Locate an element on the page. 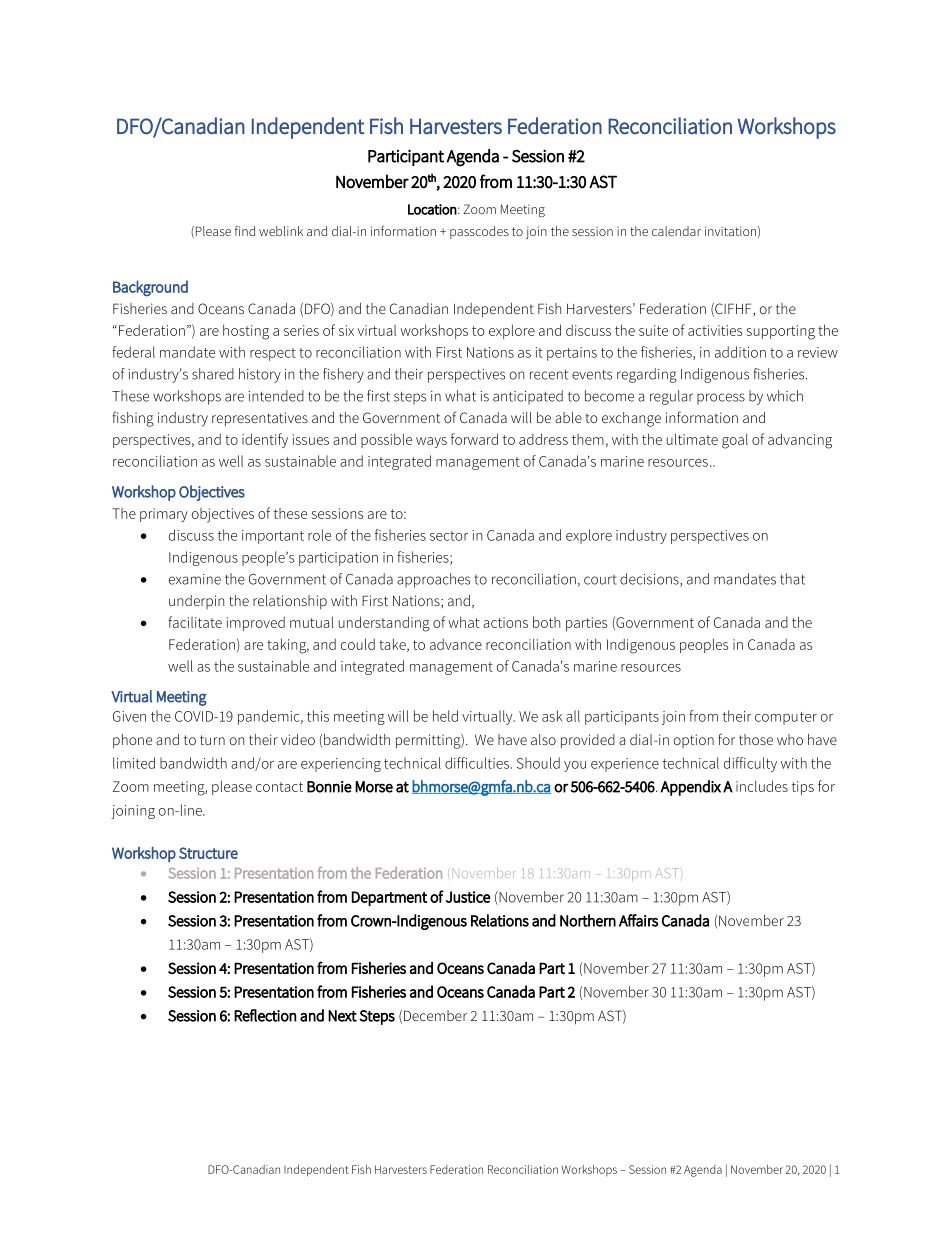  forward is located at coordinates (474, 439).
